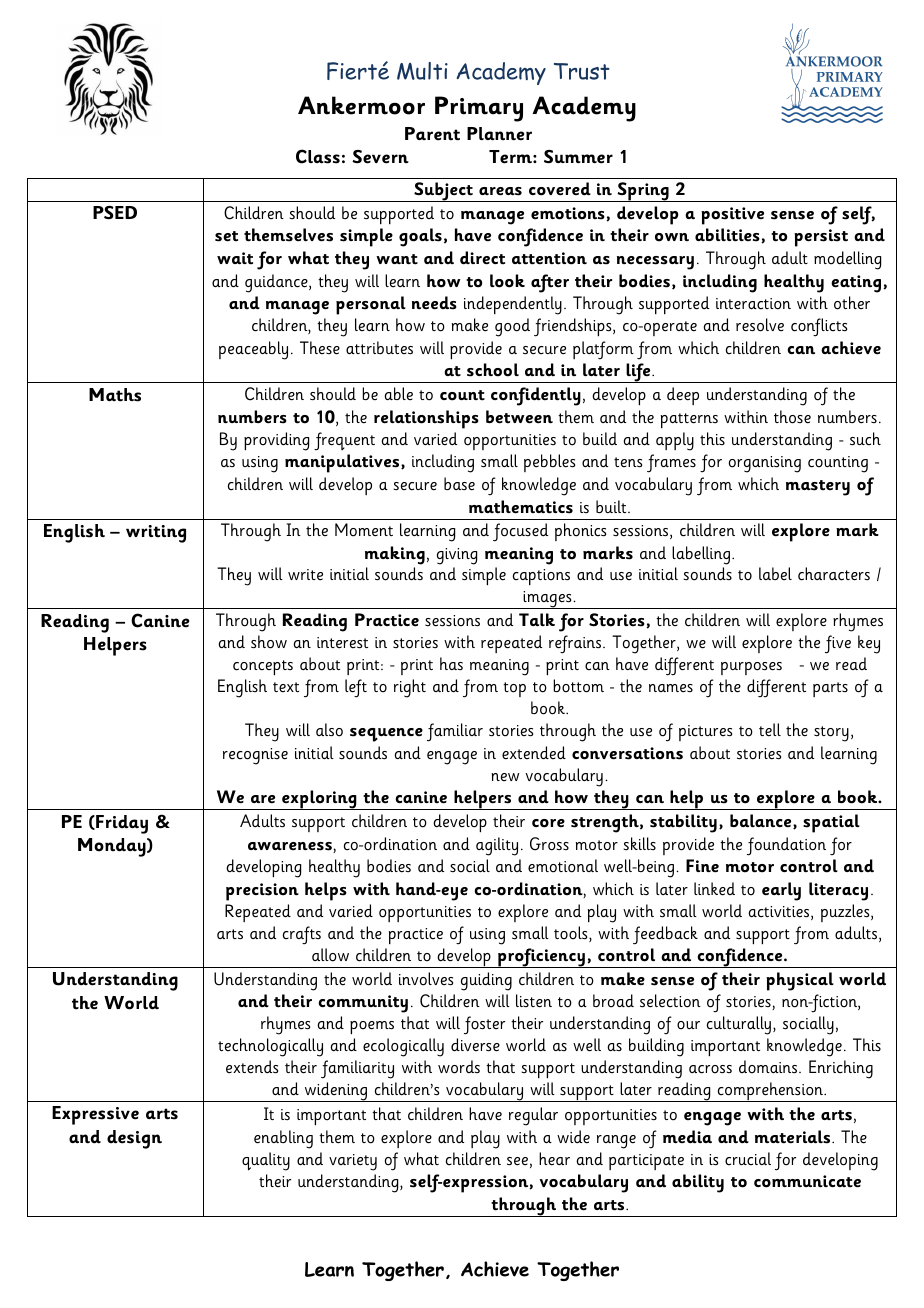  I want to click on providing, so click(276, 441).
